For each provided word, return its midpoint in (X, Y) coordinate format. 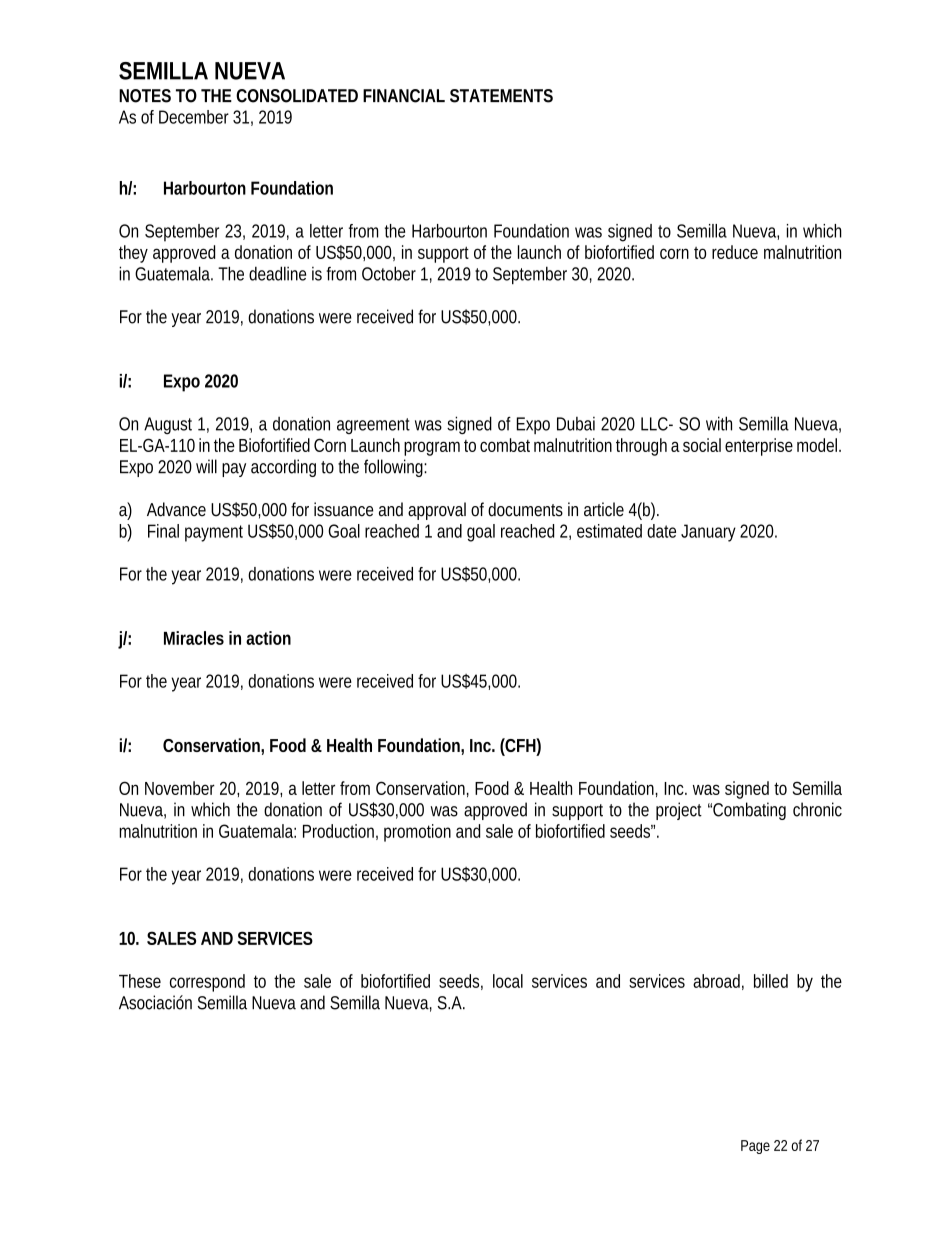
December (194, 117)
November (180, 788)
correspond (207, 983)
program (432, 448)
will (206, 466)
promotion (417, 833)
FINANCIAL (404, 96)
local (508, 981)
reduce (735, 252)
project (679, 811)
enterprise (759, 447)
